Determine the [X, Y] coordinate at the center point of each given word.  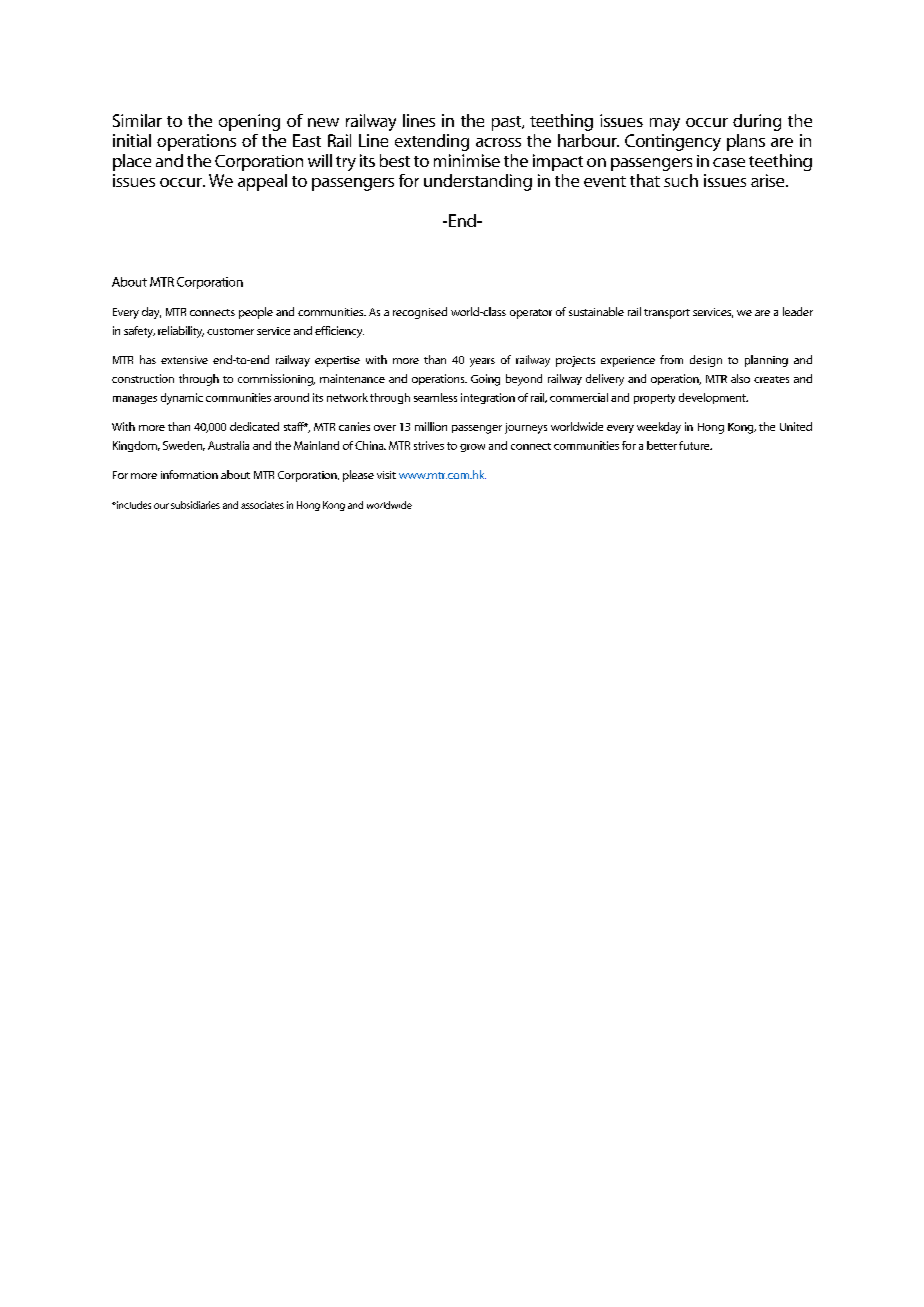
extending [432, 142]
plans [746, 142]
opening [249, 122]
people [256, 313]
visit [386, 475]
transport [667, 314]
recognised [420, 313]
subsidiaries [195, 505]
